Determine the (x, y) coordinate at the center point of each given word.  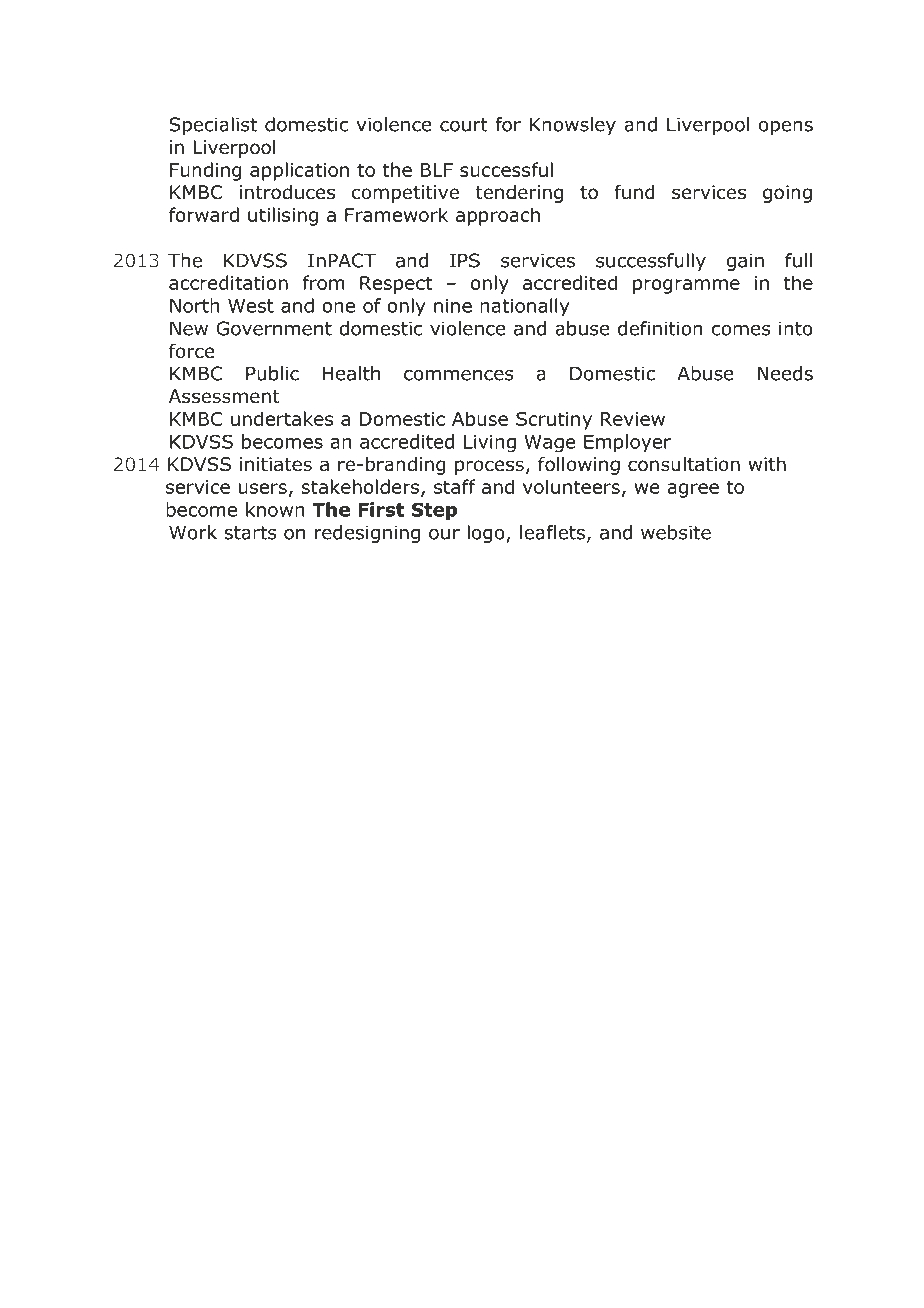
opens (786, 128)
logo (487, 534)
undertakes (282, 418)
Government (274, 328)
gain (745, 262)
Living (490, 444)
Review (633, 419)
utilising (283, 216)
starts (250, 533)
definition (660, 328)
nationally (525, 307)
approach (498, 216)
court (464, 125)
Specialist (213, 126)
